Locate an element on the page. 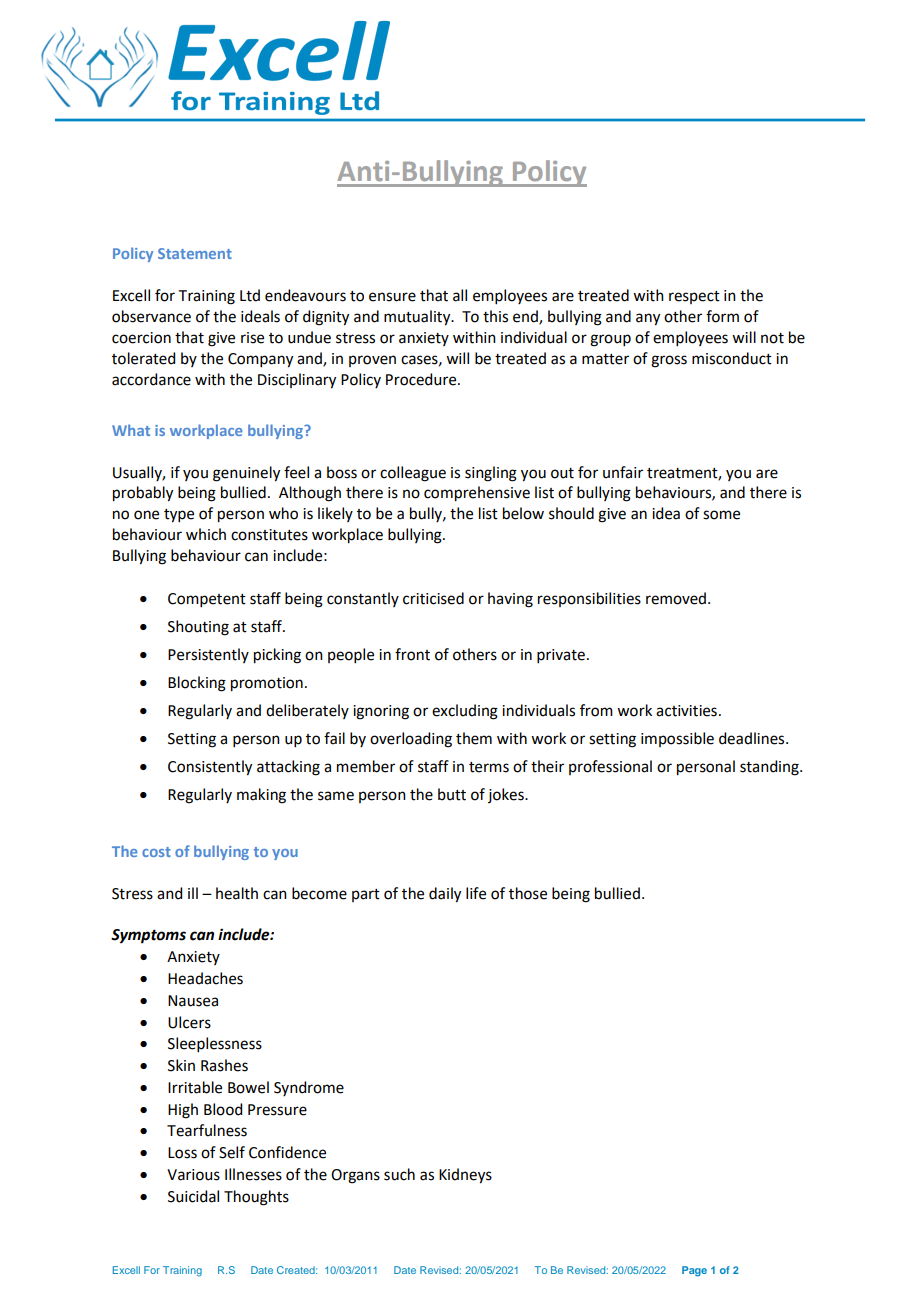 The width and height of the image is (924, 1308). comprehensive is located at coordinates (477, 494).
